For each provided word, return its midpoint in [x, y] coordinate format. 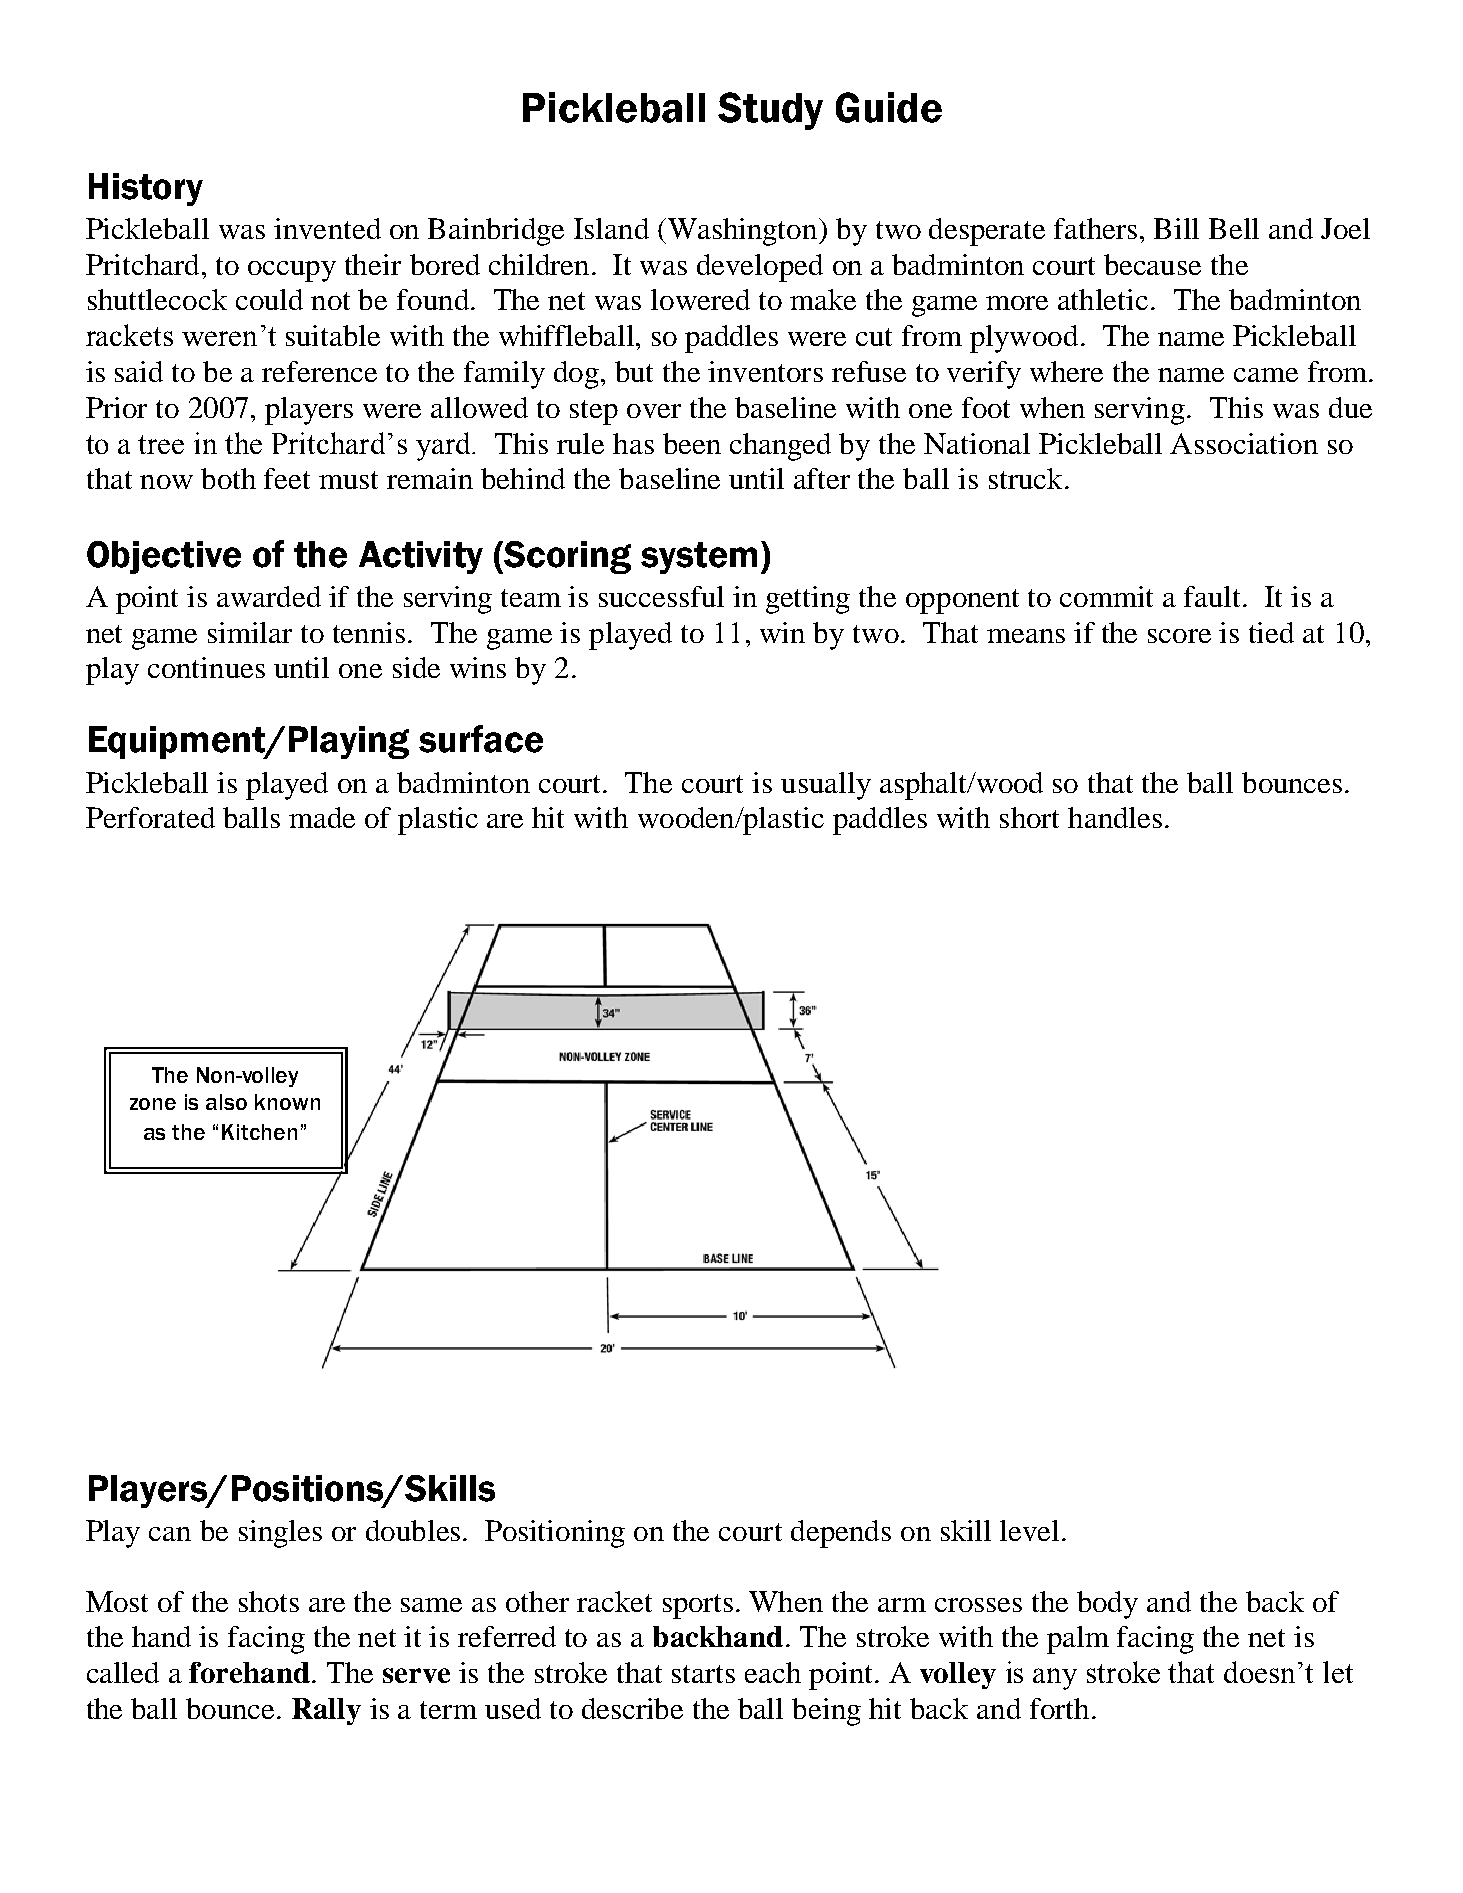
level [1029, 1530]
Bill [1176, 228]
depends [841, 1534]
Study [770, 111]
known [287, 1102]
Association [1244, 443]
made [322, 817]
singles [280, 1534]
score [1179, 636]
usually [826, 786]
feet [287, 478]
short [1029, 817]
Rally [326, 1711]
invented [327, 228]
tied [1271, 632]
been [692, 443]
